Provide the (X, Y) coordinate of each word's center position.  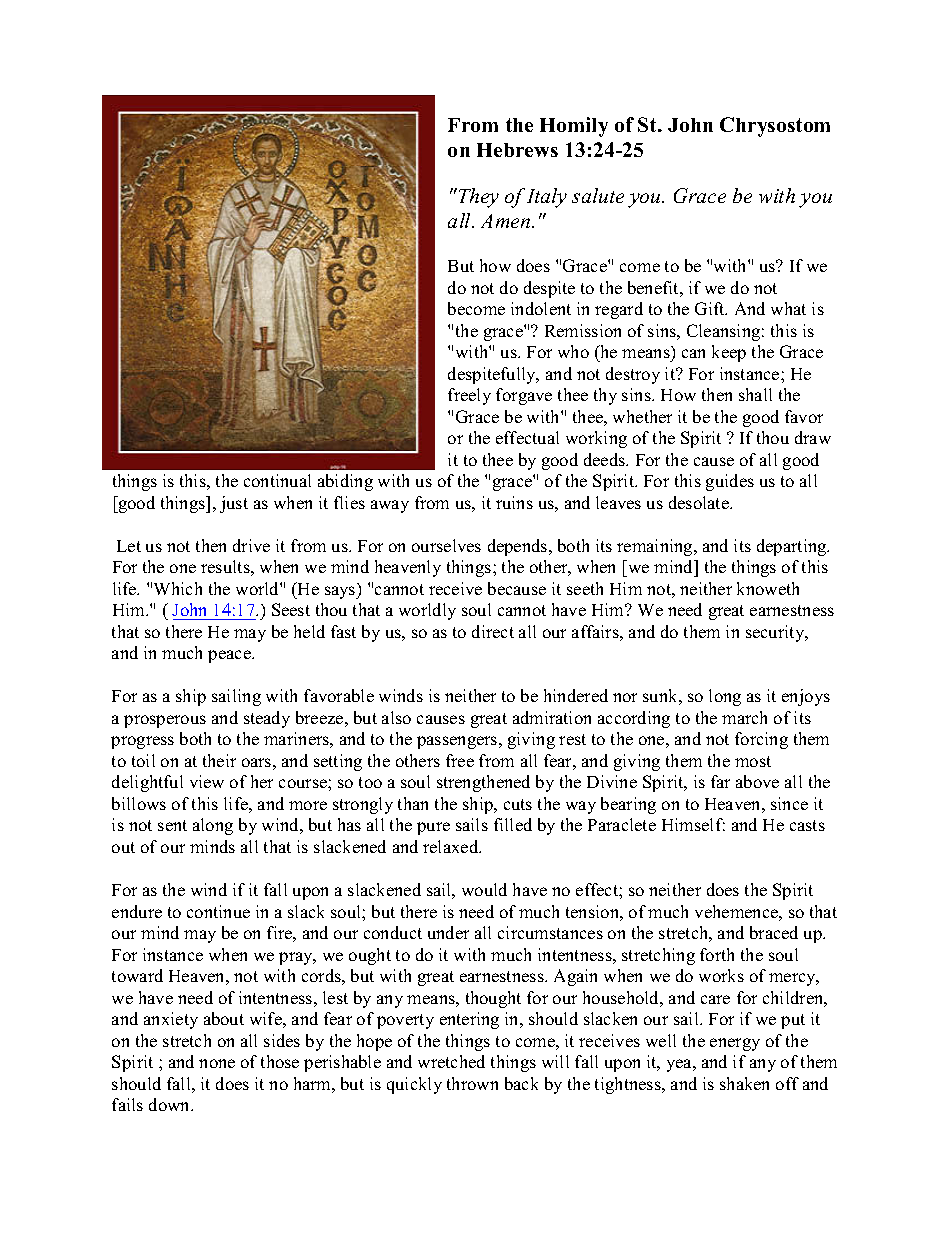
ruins (514, 502)
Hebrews (517, 150)
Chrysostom (775, 127)
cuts (518, 804)
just (234, 504)
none (217, 1063)
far (720, 781)
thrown (472, 1083)
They (477, 198)
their (219, 760)
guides (730, 482)
